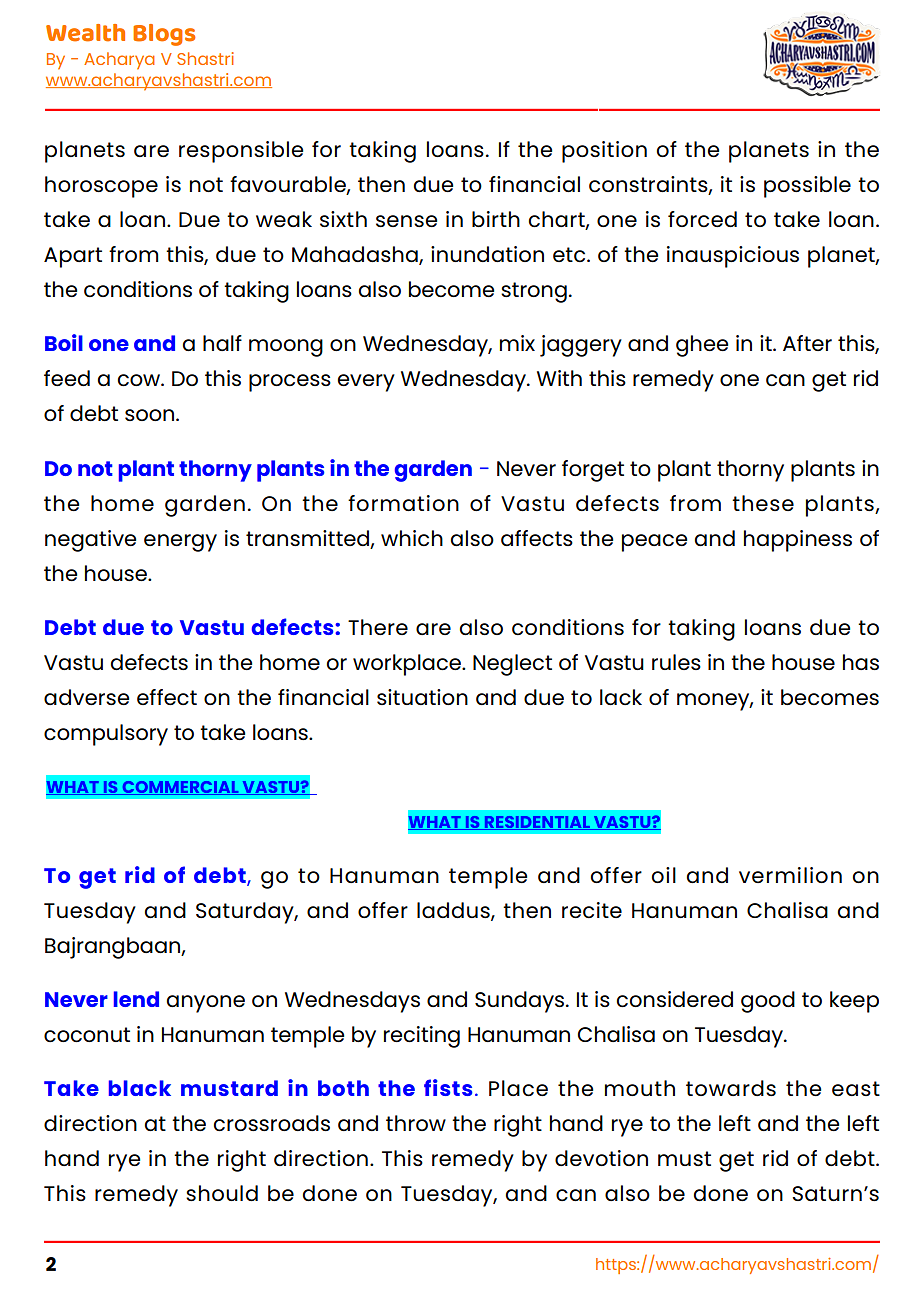 The image size is (924, 1308). Describe the element at coordinates (604, 152) in the screenshot. I see `position` at that location.
